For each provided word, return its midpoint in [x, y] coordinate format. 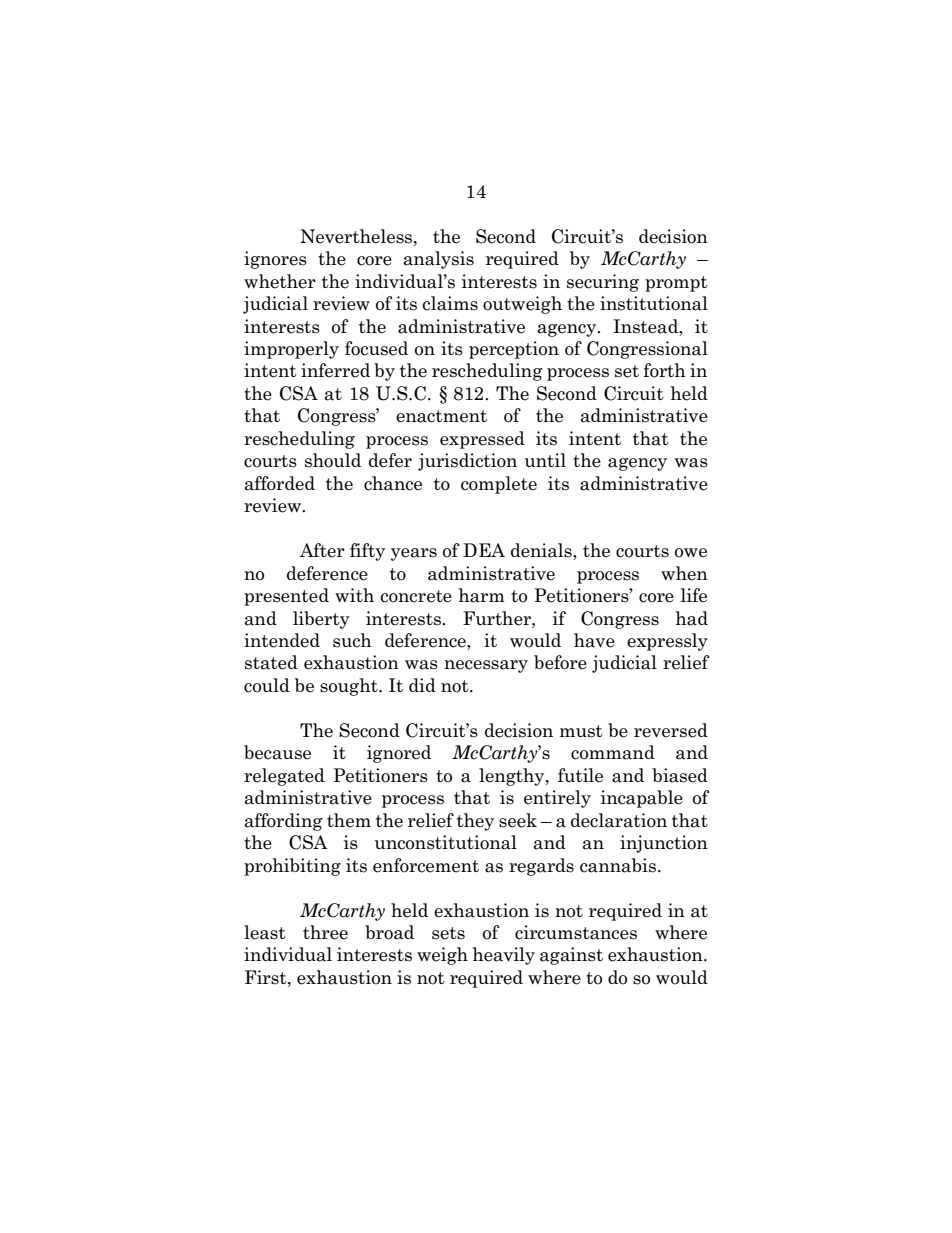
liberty [321, 620]
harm [482, 595]
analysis [439, 260]
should [333, 460]
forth [664, 370]
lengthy [513, 777]
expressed [482, 440]
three [325, 932]
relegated [284, 777]
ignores [275, 260]
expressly [667, 642]
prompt [676, 284]
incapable [642, 799]
